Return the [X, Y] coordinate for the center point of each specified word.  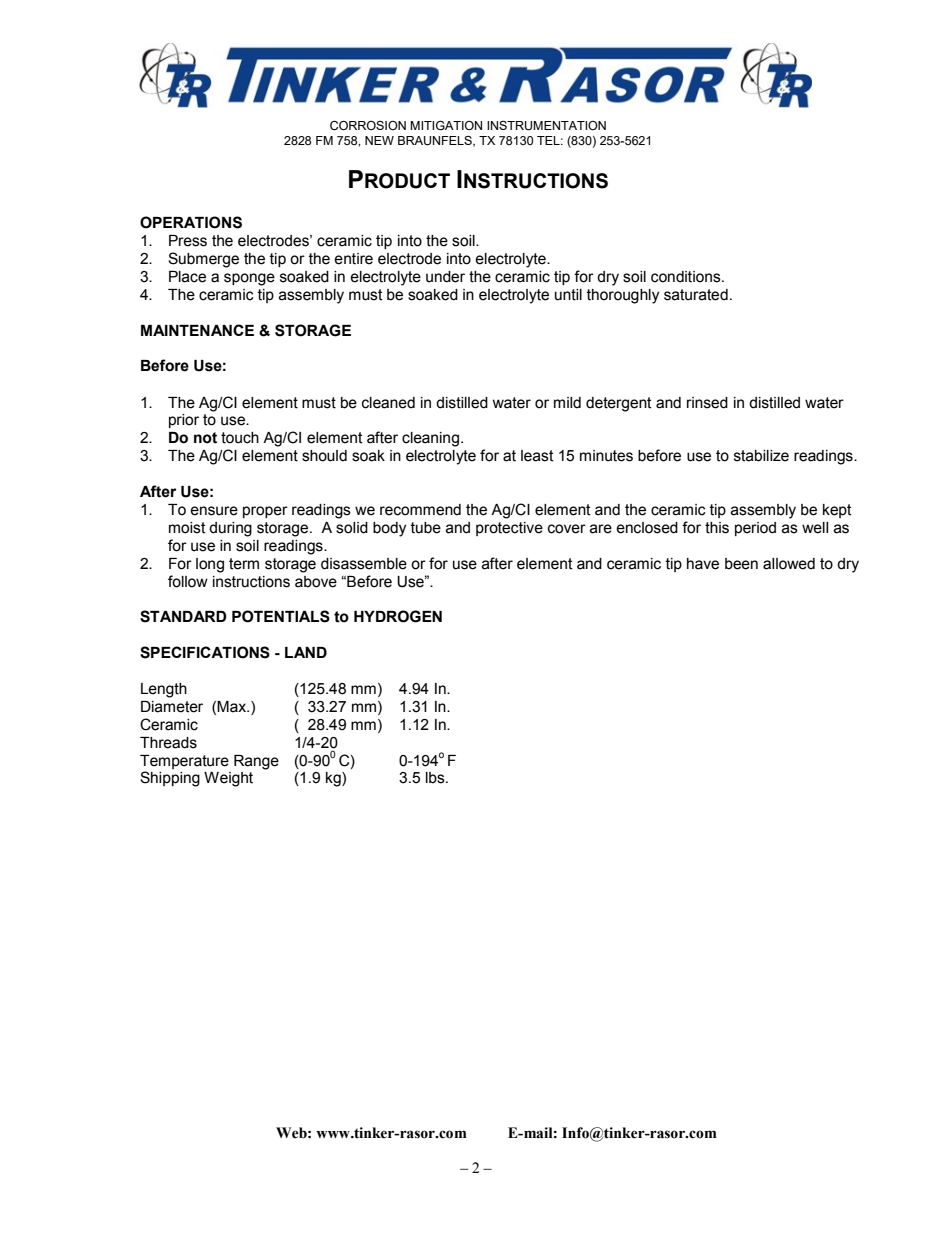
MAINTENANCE [197, 330]
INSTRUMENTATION [546, 126]
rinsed [707, 403]
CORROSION [368, 126]
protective [509, 529]
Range [256, 762]
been [741, 564]
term [244, 564]
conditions [687, 277]
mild [567, 402]
